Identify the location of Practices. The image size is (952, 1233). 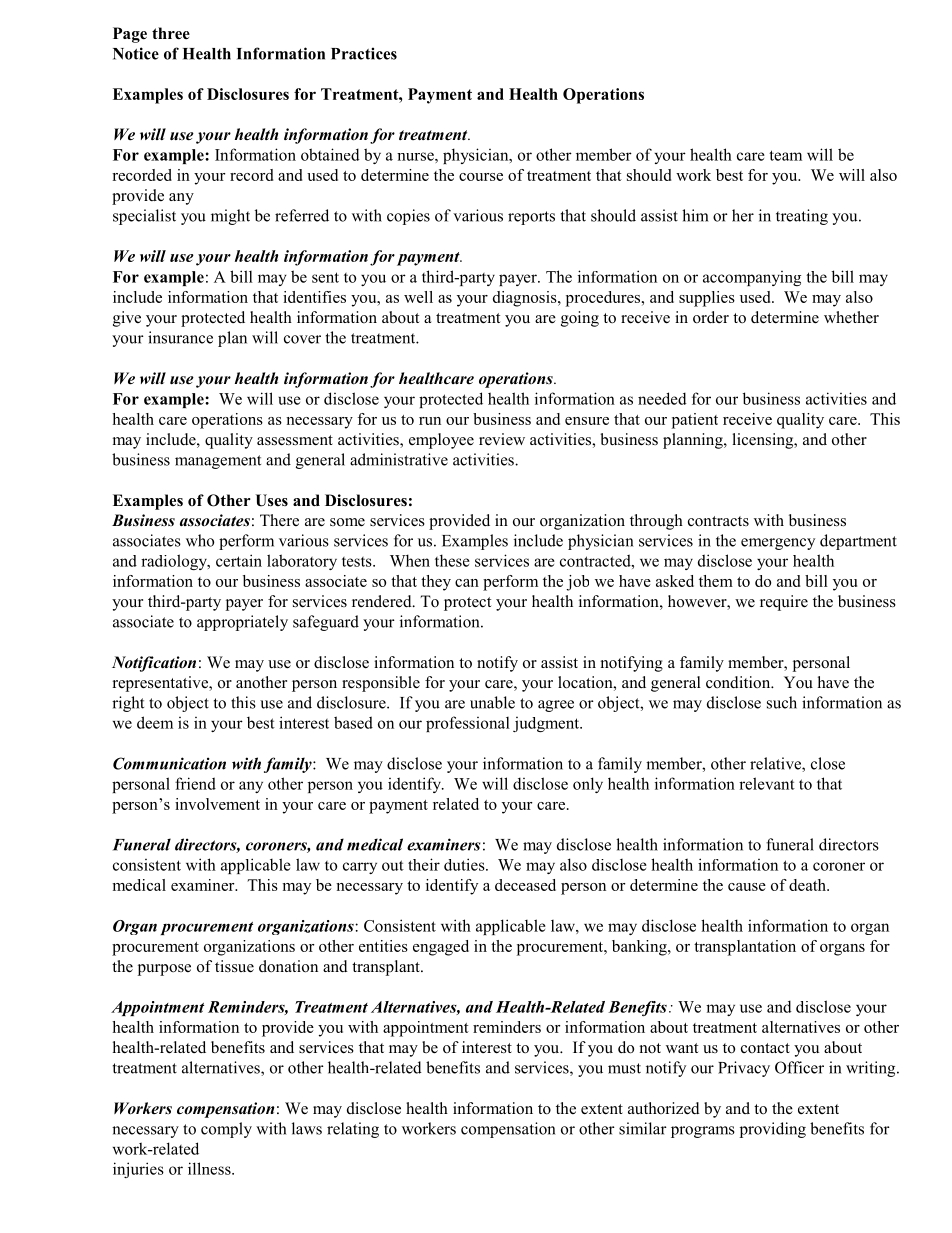
(364, 53).
